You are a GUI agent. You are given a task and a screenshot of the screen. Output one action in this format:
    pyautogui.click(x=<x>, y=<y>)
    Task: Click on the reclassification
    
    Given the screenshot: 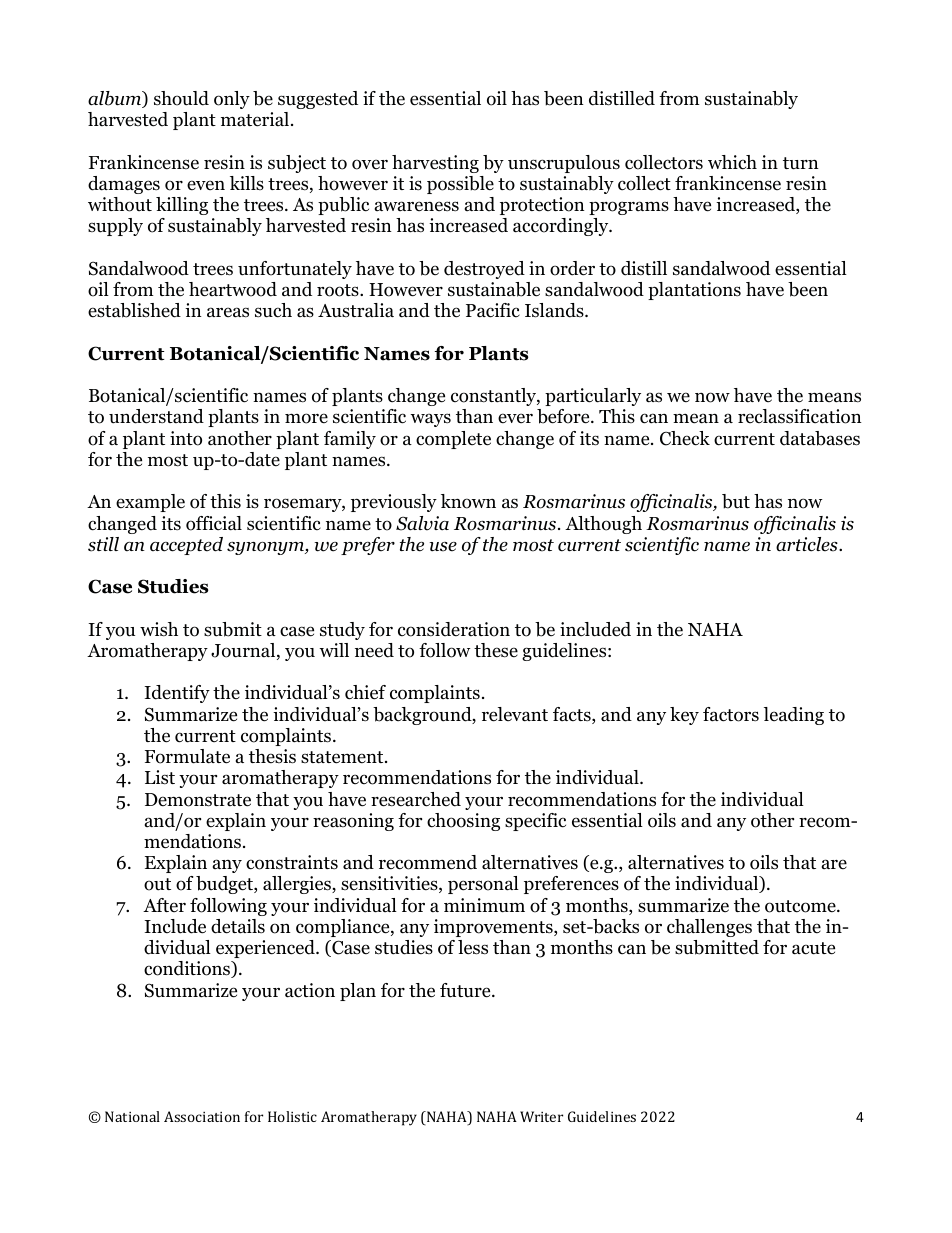 What is the action you would take?
    pyautogui.click(x=800, y=416)
